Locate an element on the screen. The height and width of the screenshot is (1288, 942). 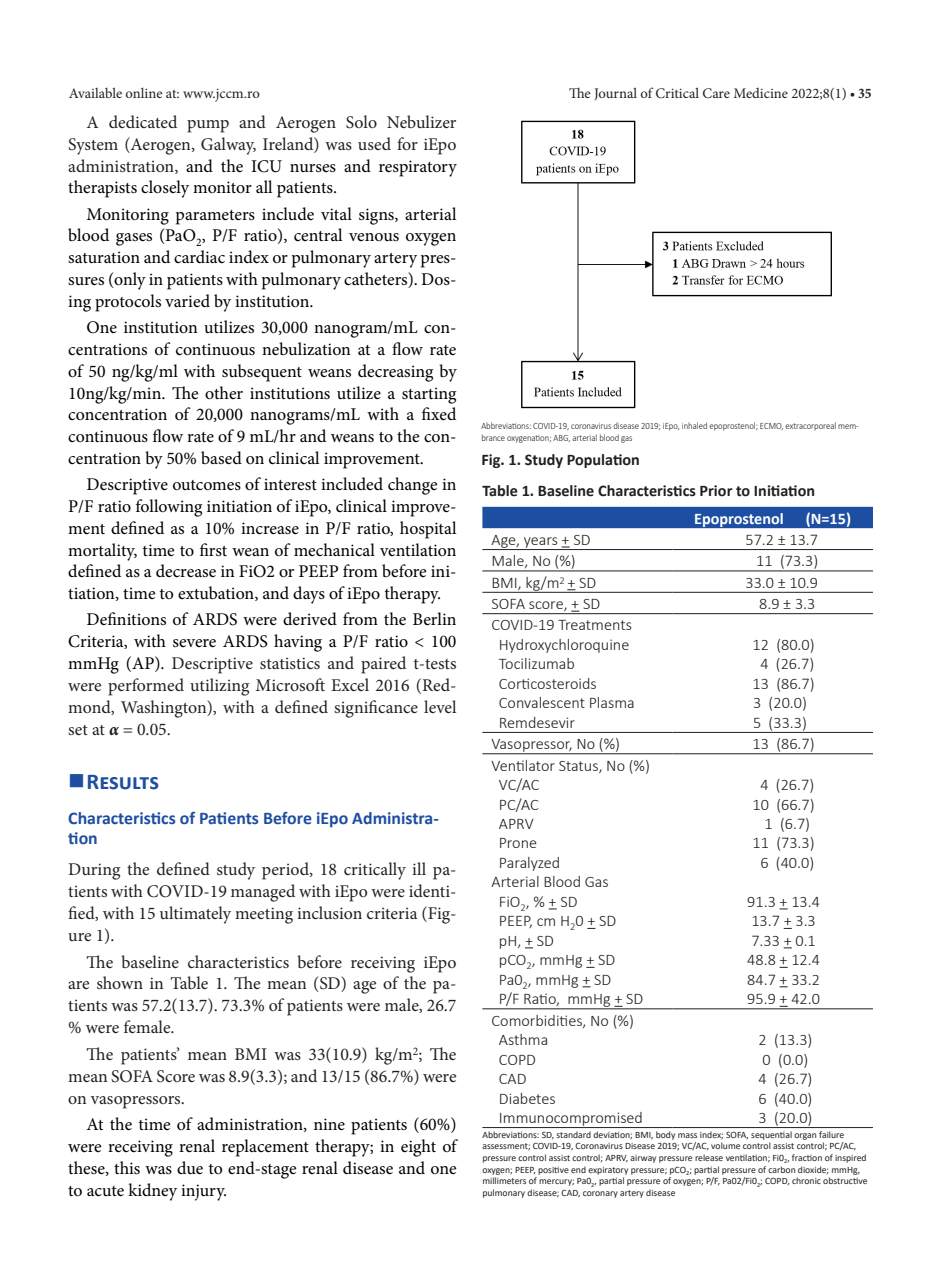
carbon is located at coordinates (781, 1169).
